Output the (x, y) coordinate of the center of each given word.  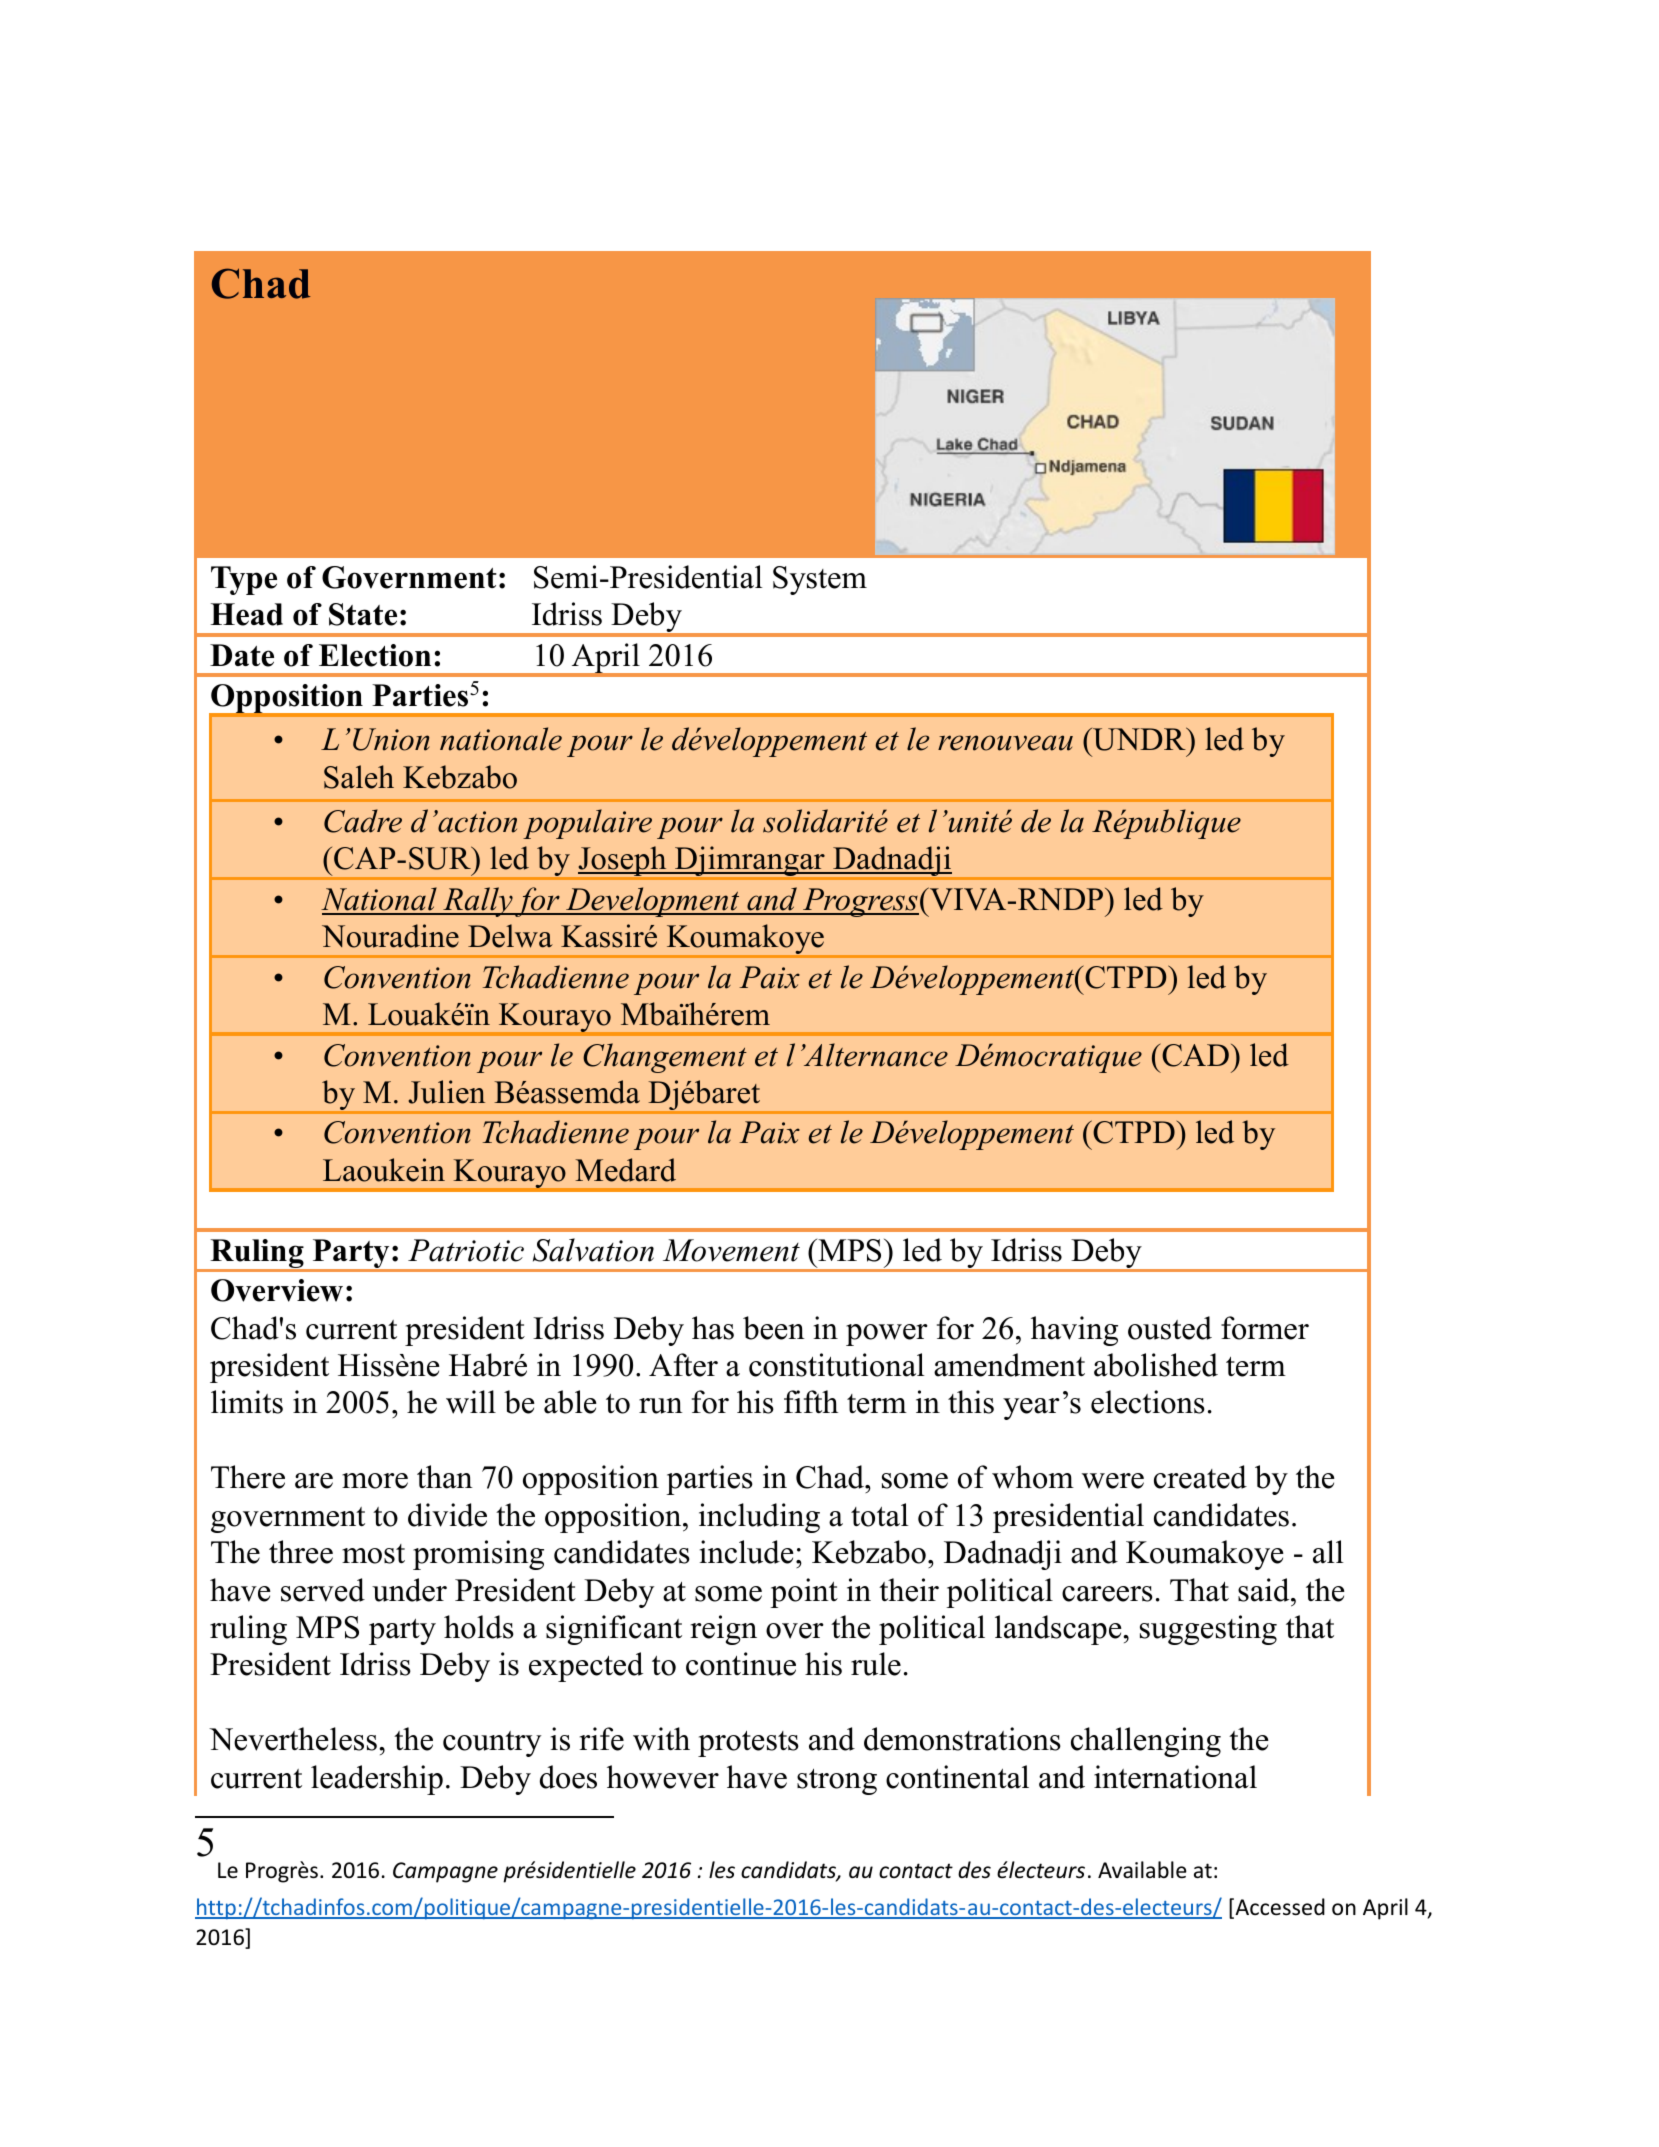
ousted (1170, 1328)
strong (837, 1782)
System (820, 580)
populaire (587, 824)
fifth (811, 1402)
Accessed (1279, 1908)
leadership (377, 1780)
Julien (446, 1092)
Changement (665, 1058)
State (363, 614)
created (1200, 1477)
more (375, 1481)
